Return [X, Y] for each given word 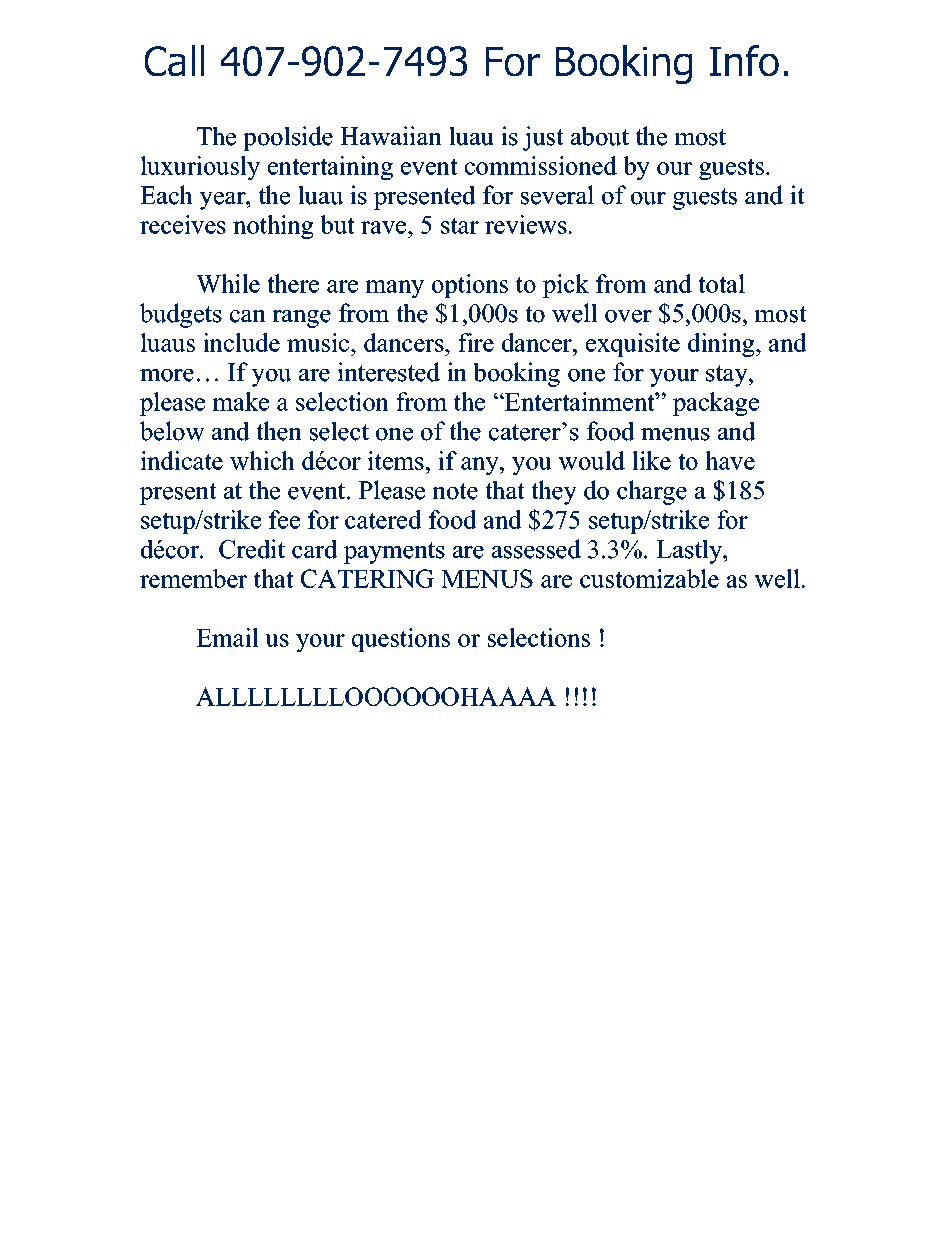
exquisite [633, 345]
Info [744, 61]
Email [227, 637]
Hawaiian [391, 136]
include [241, 342]
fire [476, 342]
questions [401, 640]
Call [174, 61]
